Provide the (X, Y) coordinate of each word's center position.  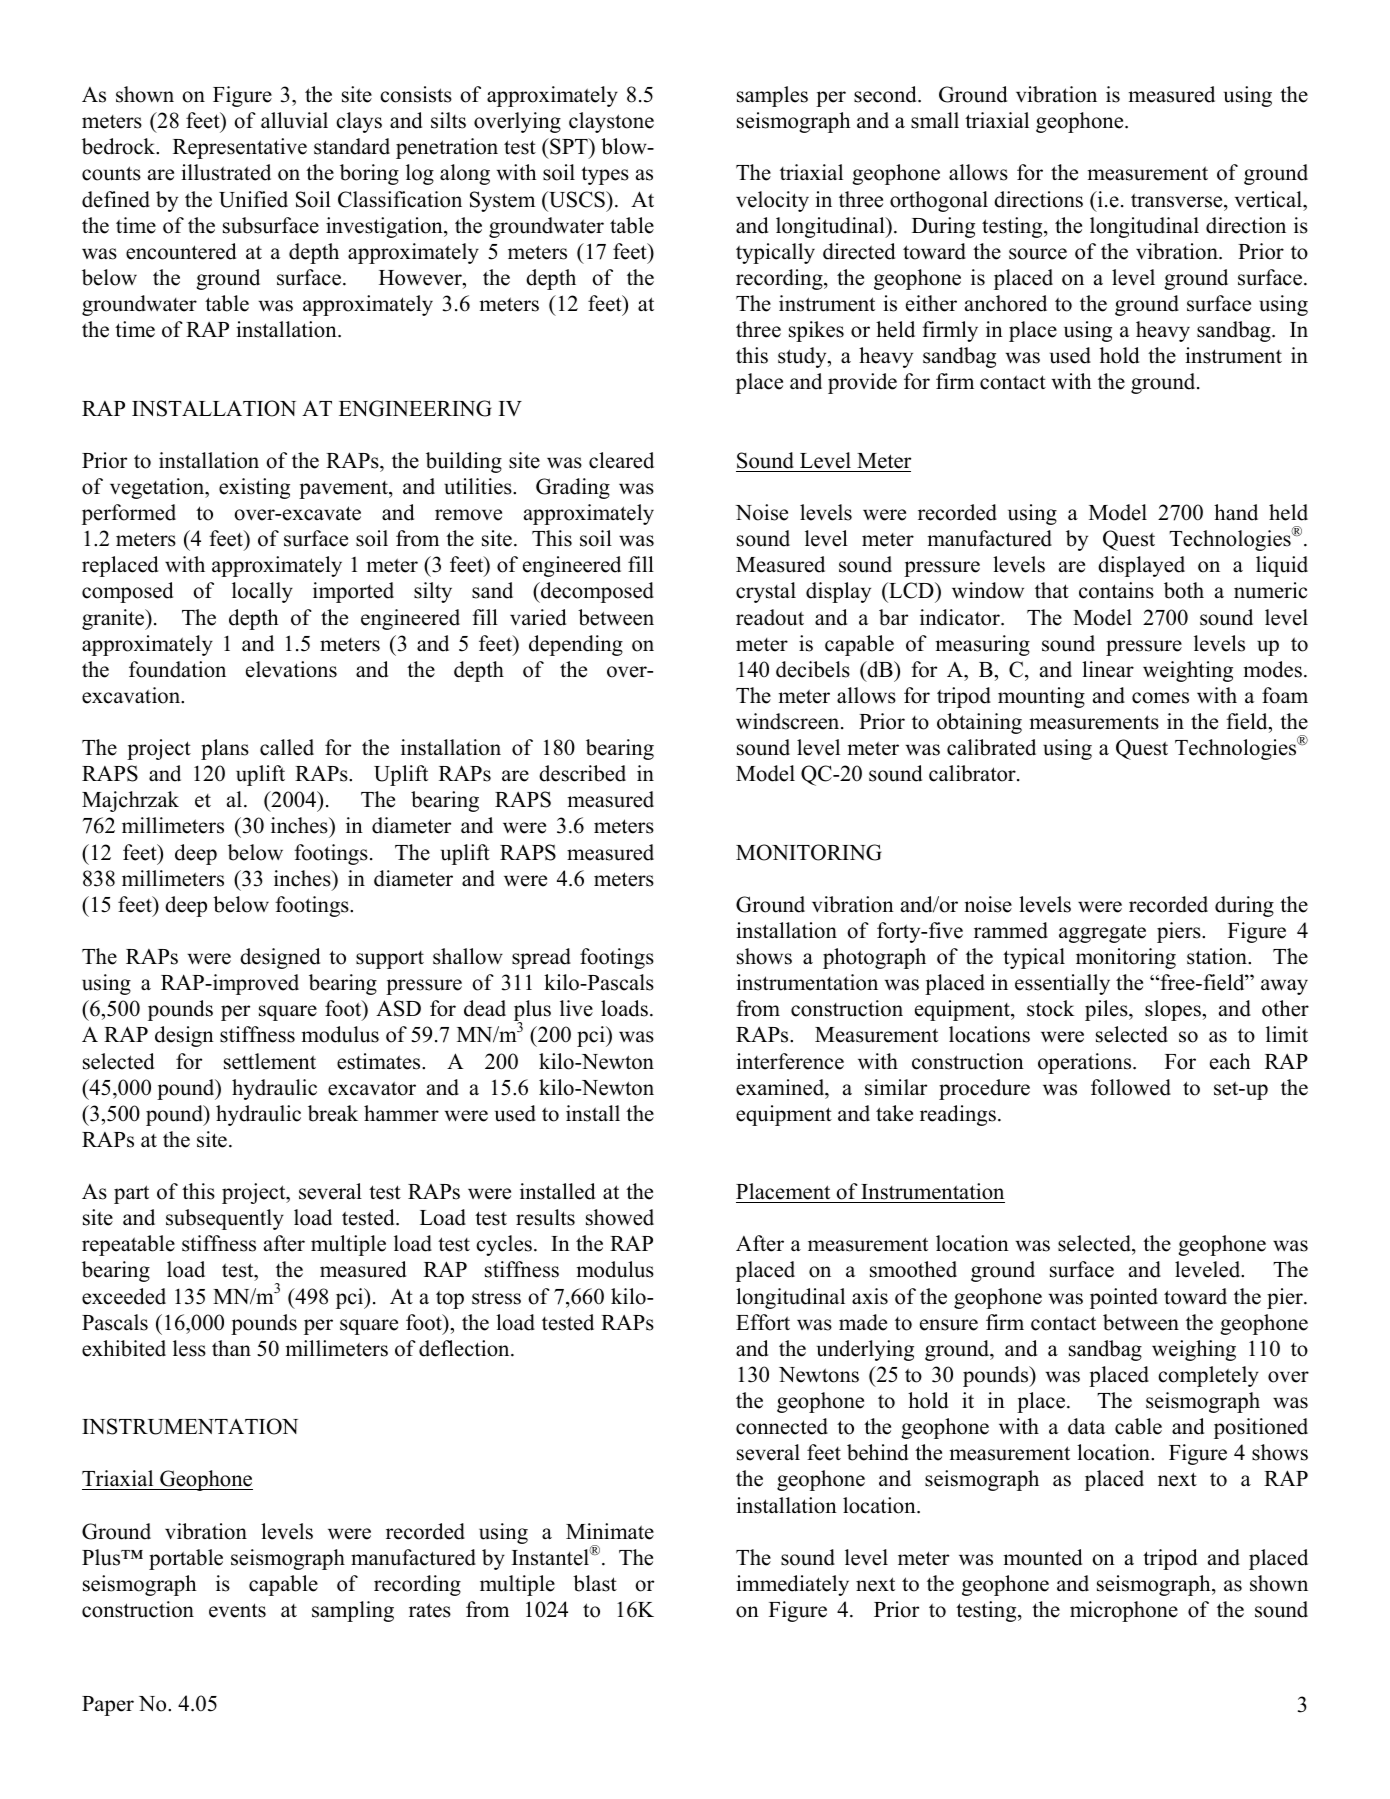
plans (225, 749)
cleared (621, 460)
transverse (1178, 200)
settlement (270, 1061)
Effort (763, 1322)
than (231, 1348)
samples (772, 96)
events (237, 1610)
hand (1236, 512)
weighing (1194, 1350)
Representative (240, 148)
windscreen (789, 721)
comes (1160, 698)
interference (790, 1061)
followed (1131, 1087)
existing (254, 488)
